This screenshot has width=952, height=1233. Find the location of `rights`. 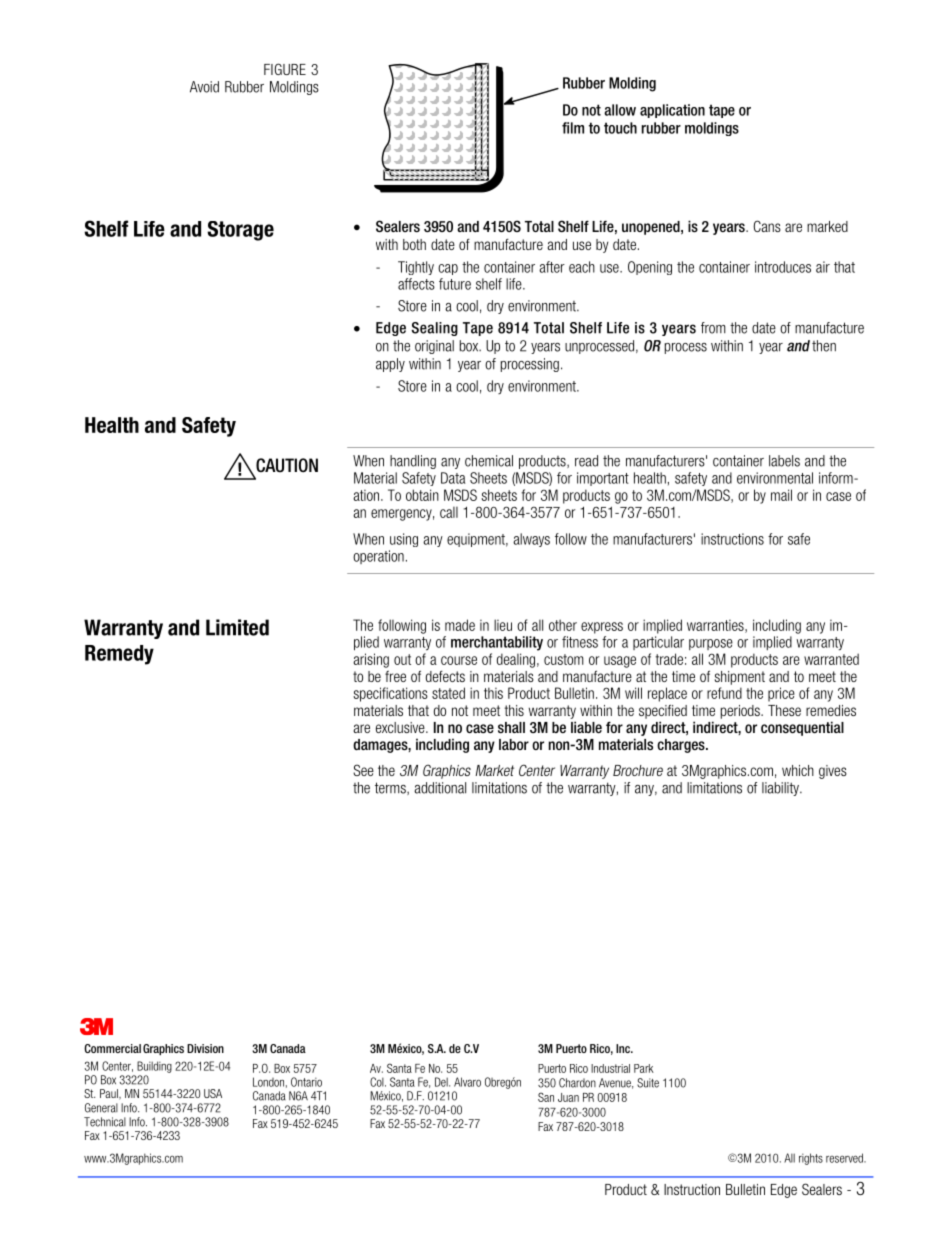

rights is located at coordinates (811, 1159).
